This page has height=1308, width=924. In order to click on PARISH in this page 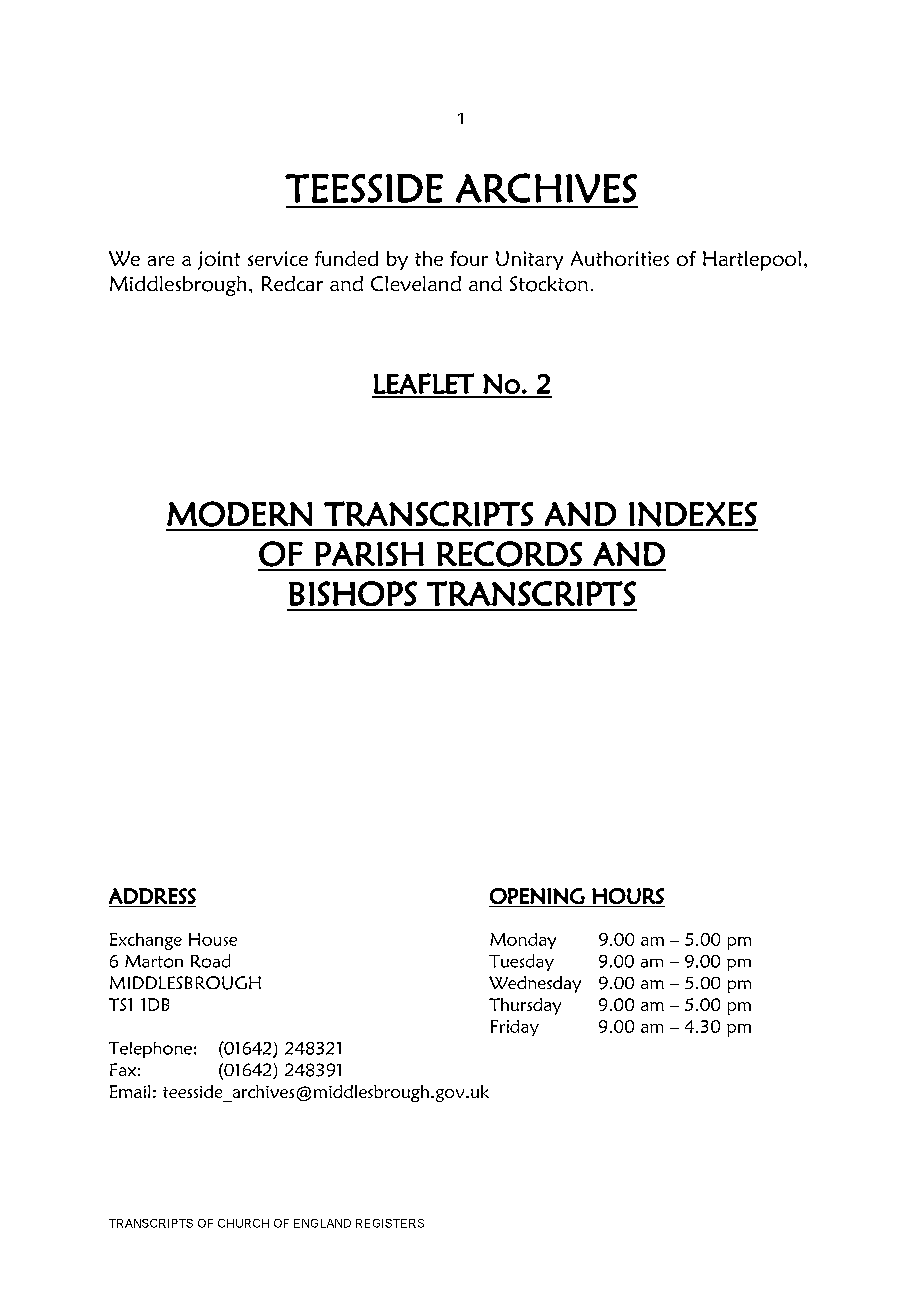, I will do `click(369, 554)`.
